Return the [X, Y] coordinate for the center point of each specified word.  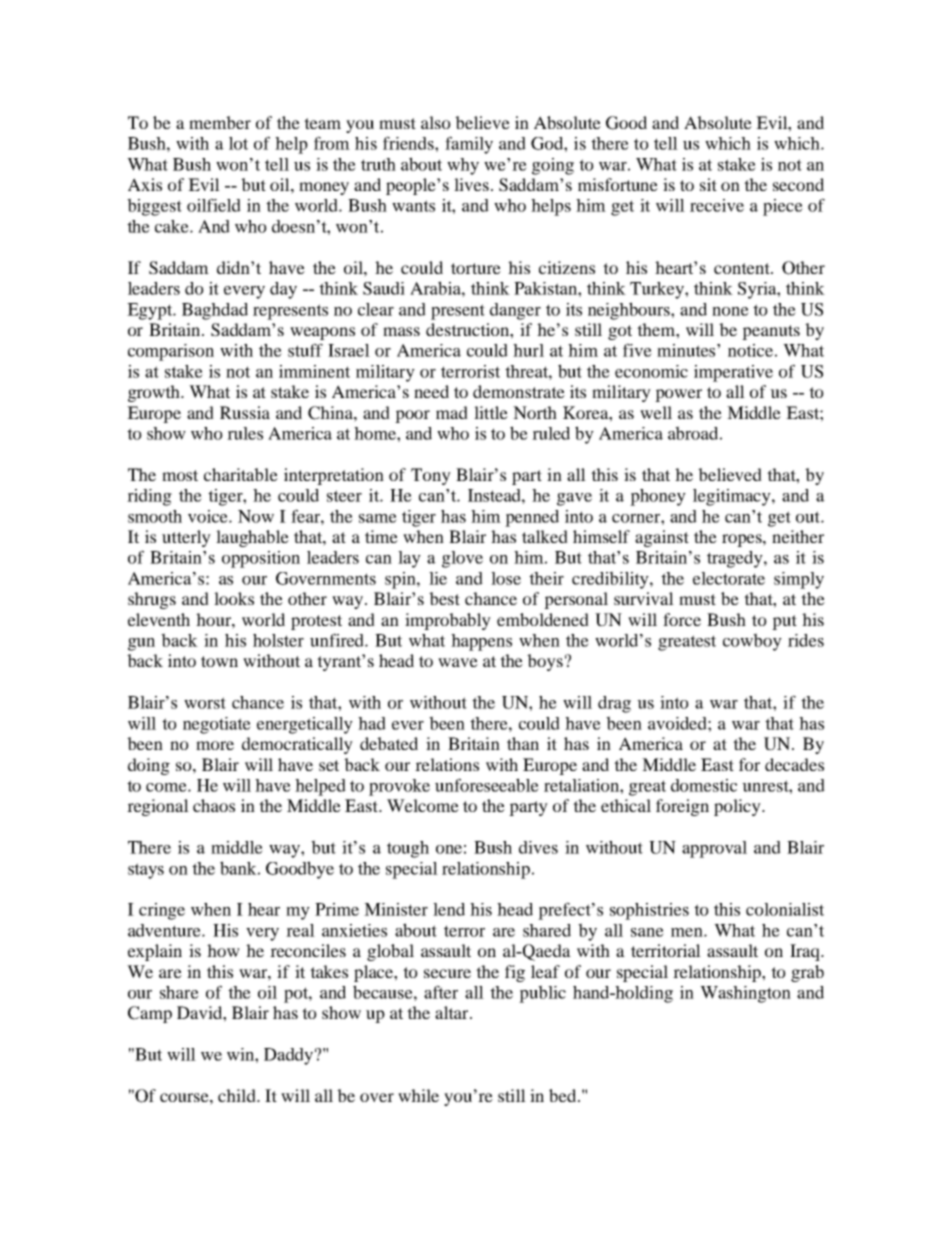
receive [717, 205]
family [469, 145]
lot [238, 143]
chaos [214, 805]
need [431, 391]
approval [714, 849]
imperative [733, 373]
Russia [245, 412]
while [418, 1095]
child [238, 1095]
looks [234, 598]
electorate [729, 578]
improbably [448, 621]
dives [538, 847]
